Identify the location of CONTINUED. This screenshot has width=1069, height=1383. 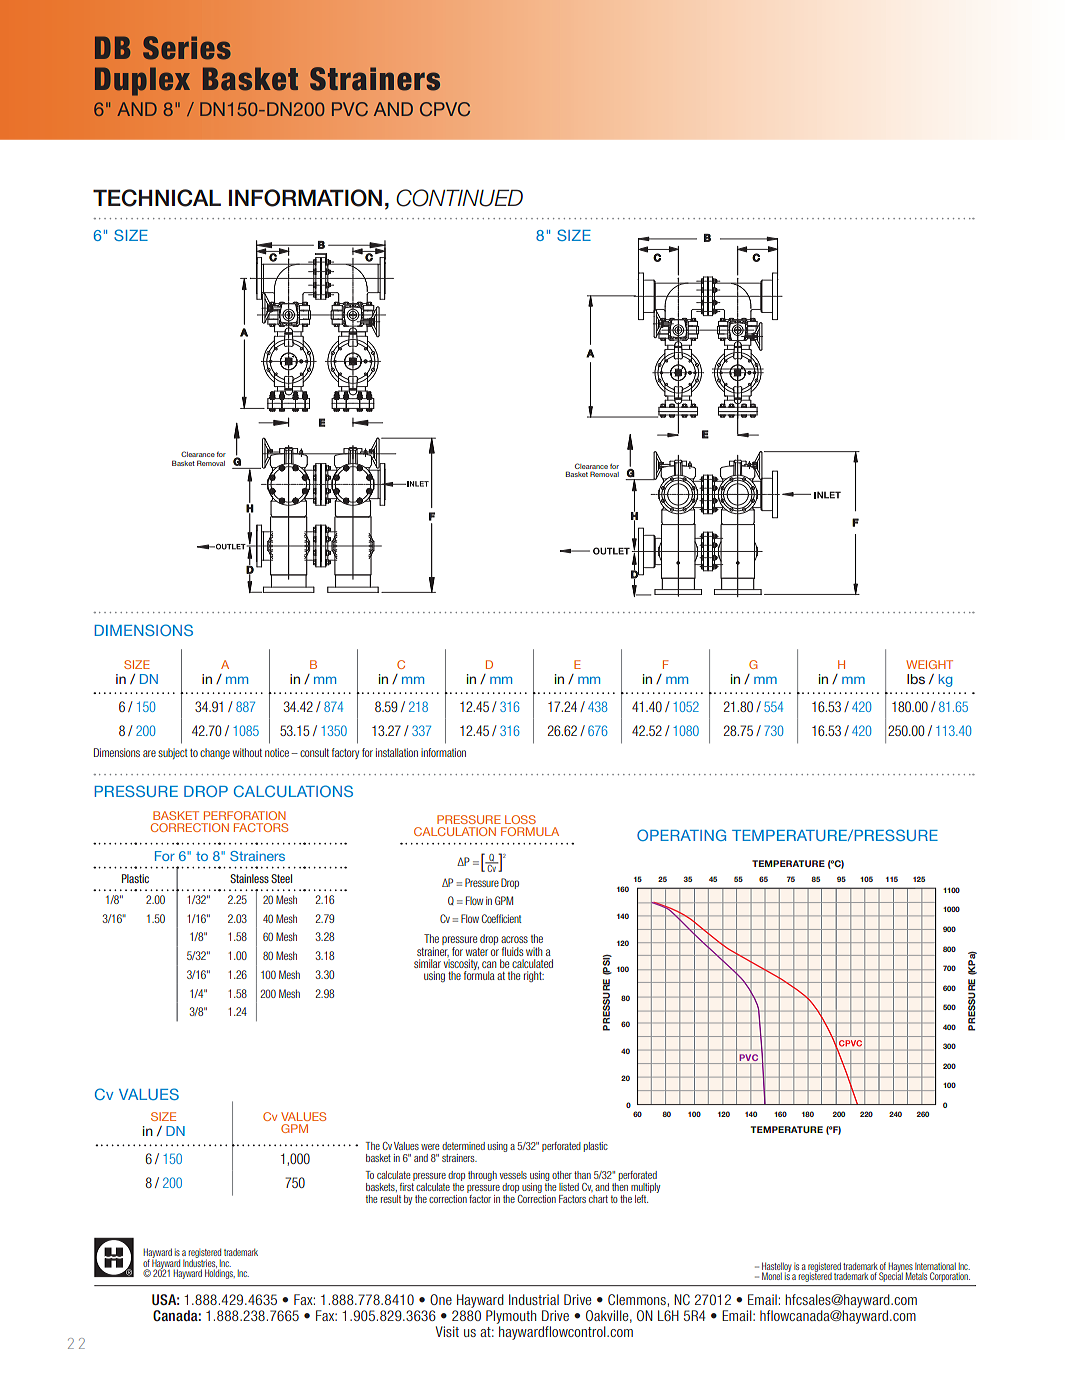
(459, 198).
